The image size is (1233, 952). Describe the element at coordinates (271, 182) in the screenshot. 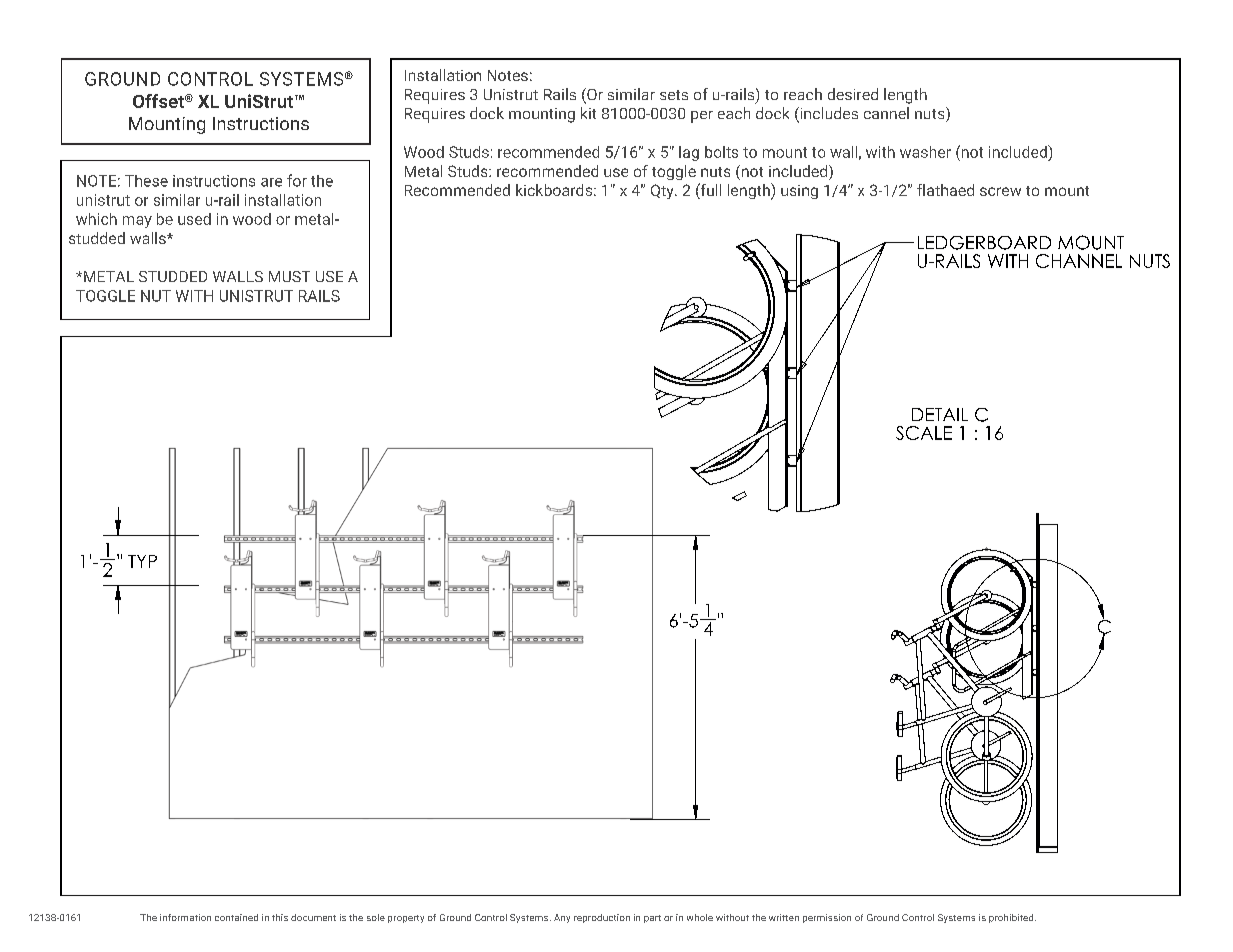

I see `are` at that location.
